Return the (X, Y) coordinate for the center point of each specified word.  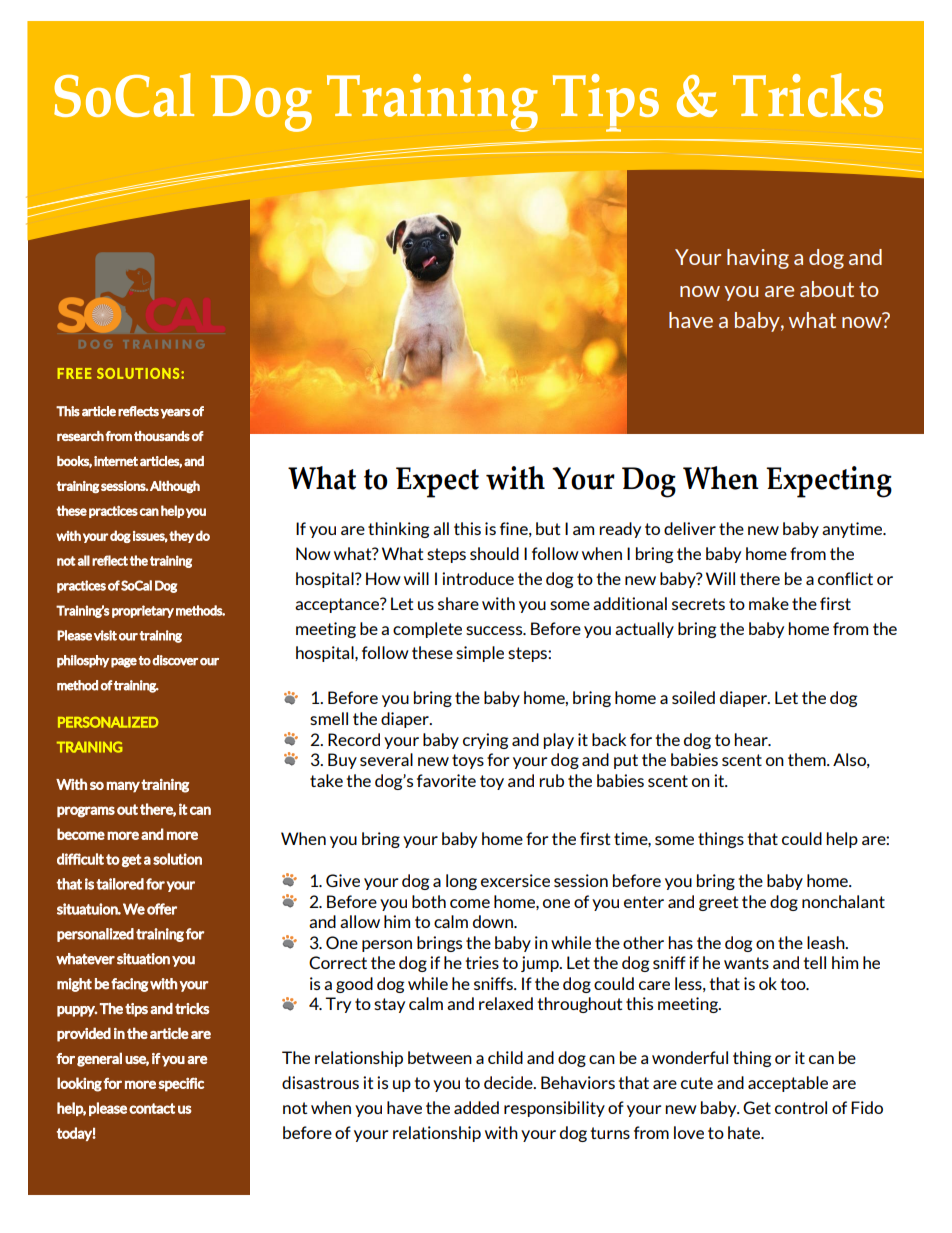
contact (152, 1108)
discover (175, 660)
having (758, 259)
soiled (693, 697)
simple (480, 654)
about (827, 289)
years (175, 414)
